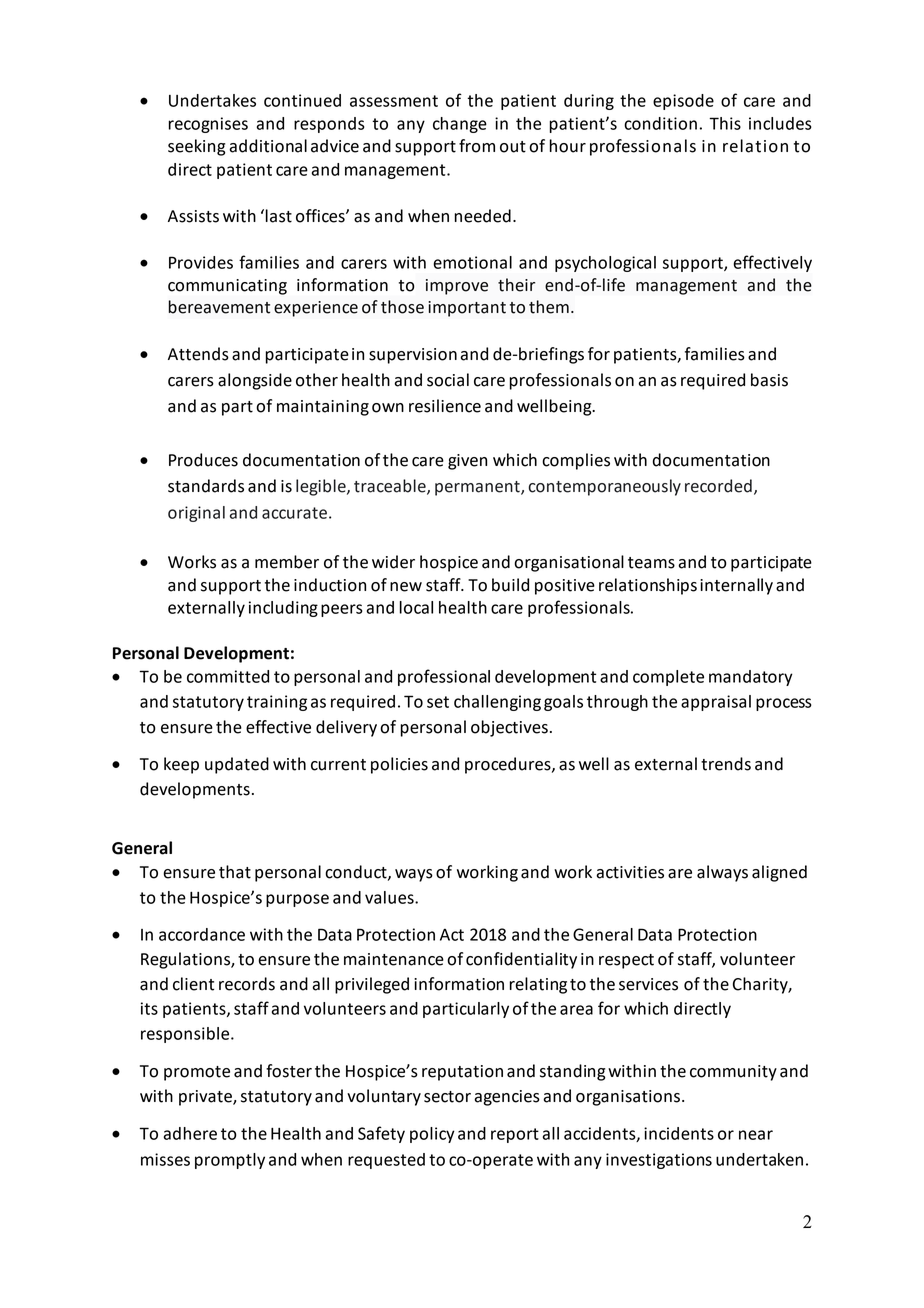 The height and width of the screenshot is (1308, 924). What do you see at coordinates (416, 607) in the screenshot?
I see `local` at bounding box center [416, 607].
